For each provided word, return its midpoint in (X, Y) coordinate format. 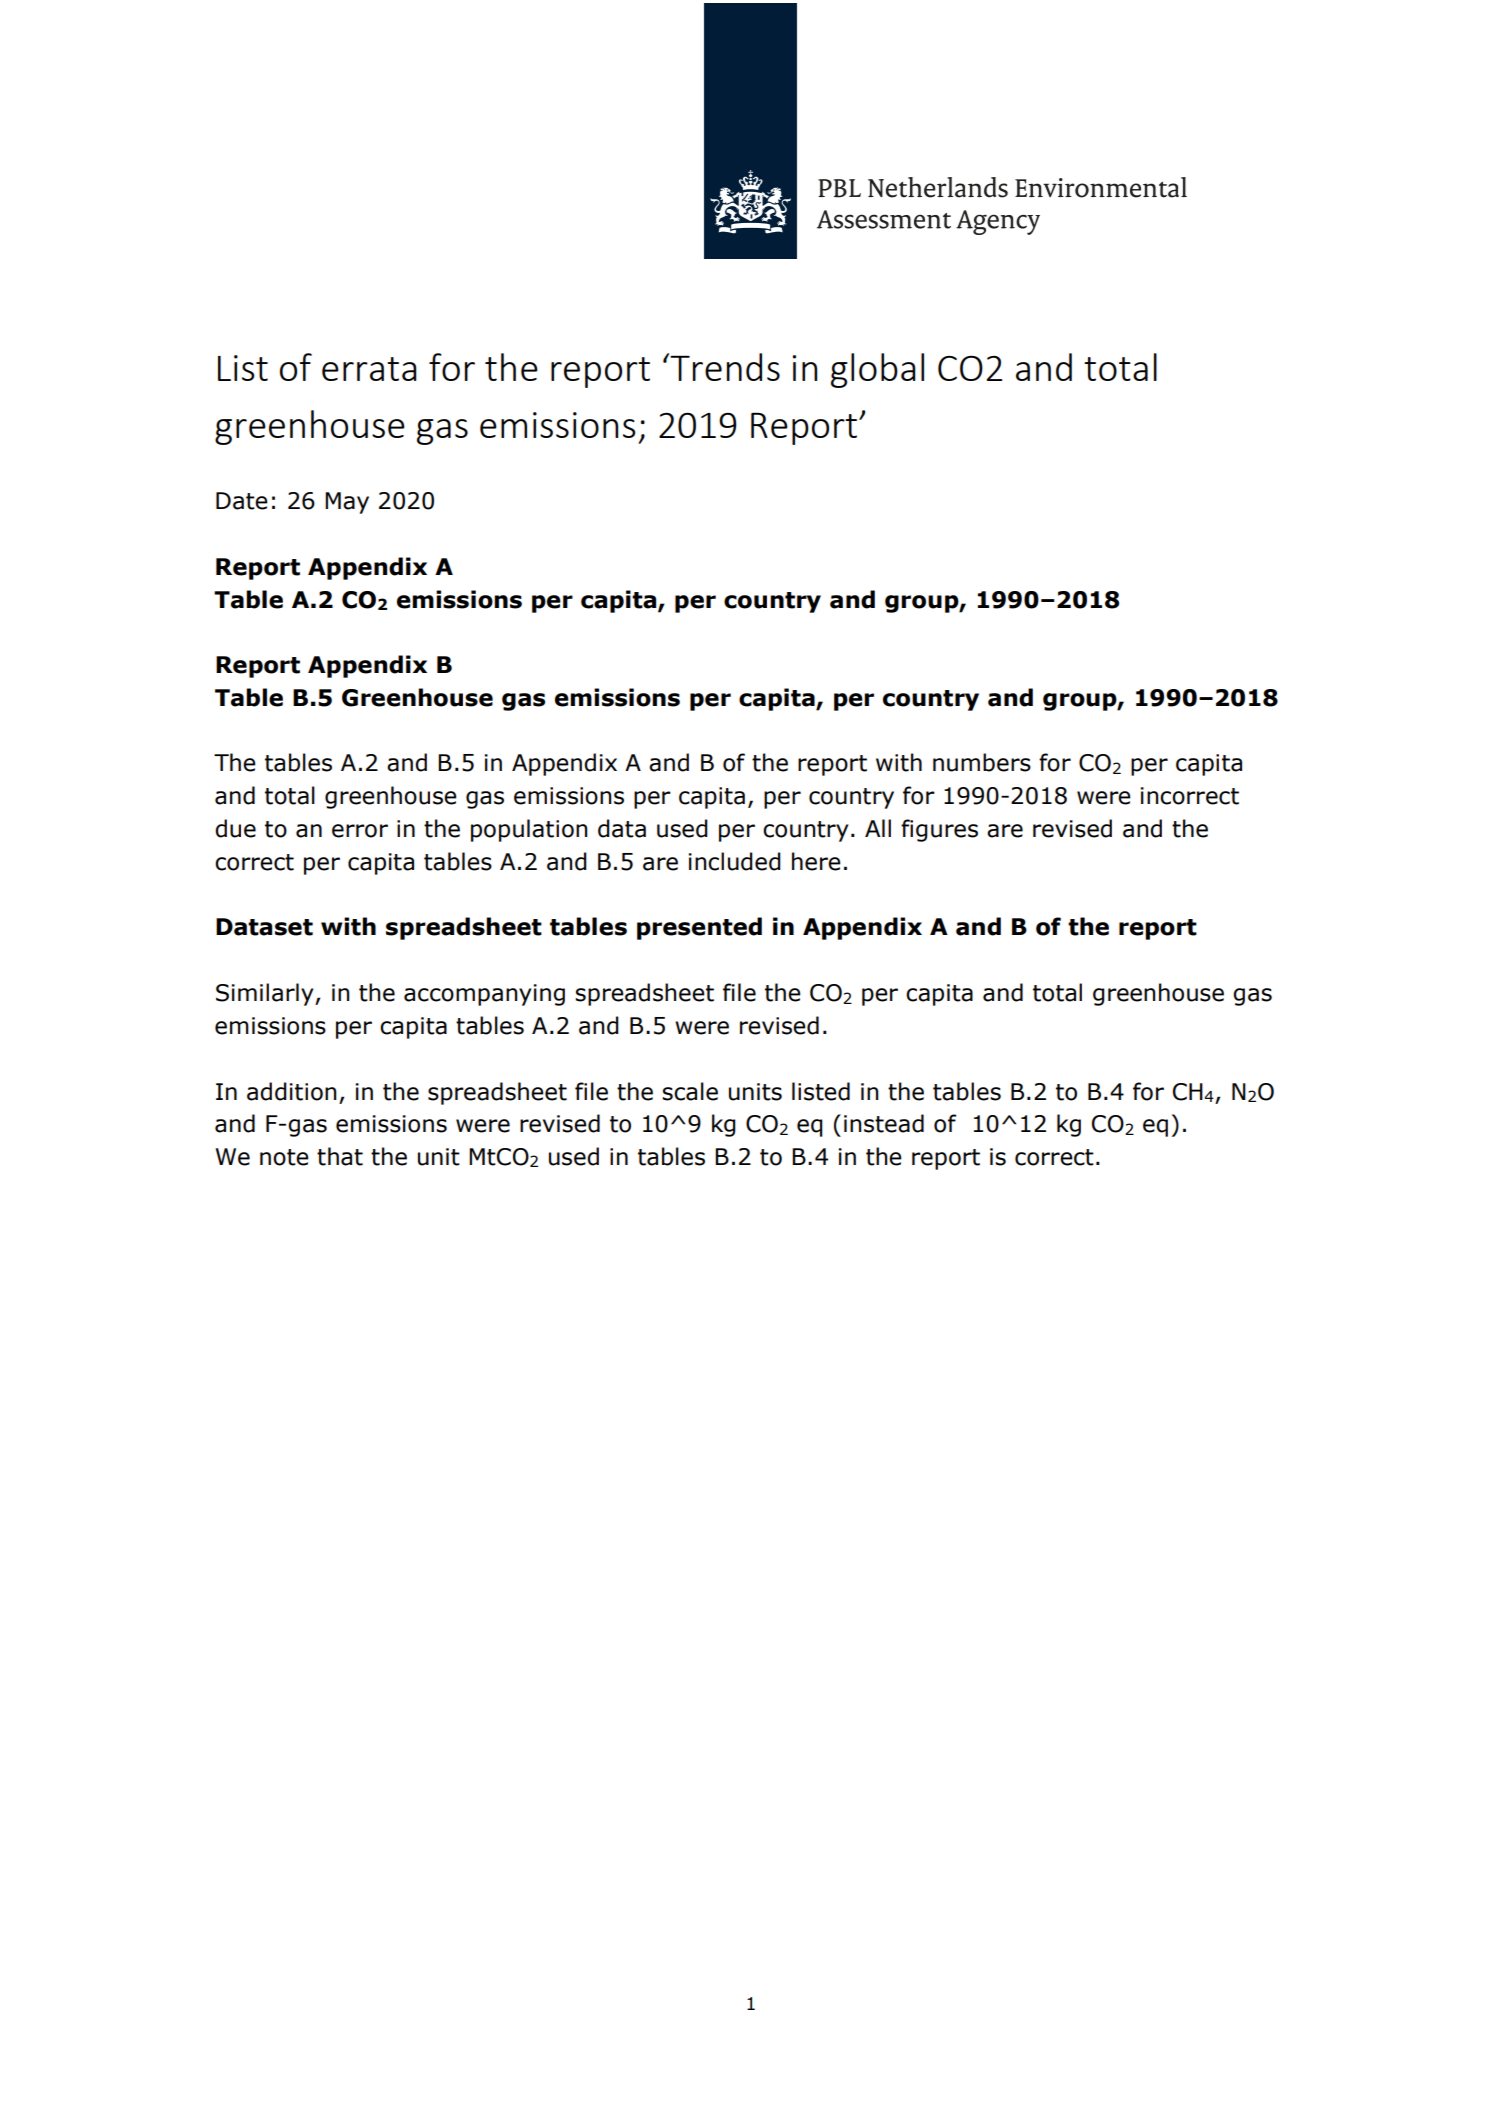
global (877, 370)
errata (369, 369)
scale (690, 1091)
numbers (982, 762)
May (347, 503)
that (340, 1156)
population (529, 830)
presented (699, 928)
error (360, 831)
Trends (724, 367)
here (816, 861)
